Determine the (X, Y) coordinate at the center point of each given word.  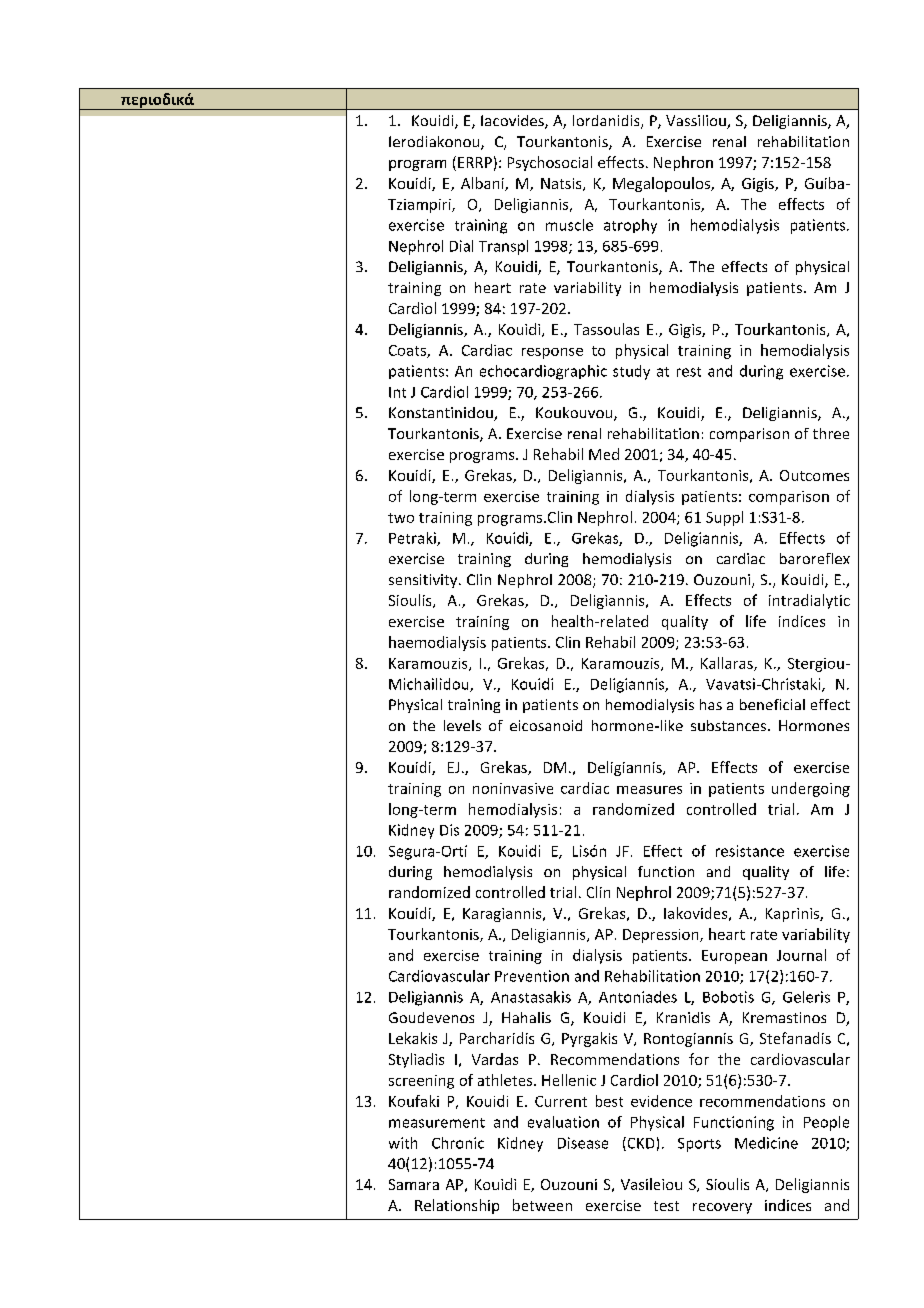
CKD (639, 1144)
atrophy (630, 226)
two (401, 518)
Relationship (457, 1206)
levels (462, 725)
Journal (801, 955)
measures (649, 790)
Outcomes (814, 475)
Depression (662, 936)
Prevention (532, 976)
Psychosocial (550, 163)
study (631, 372)
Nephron (683, 163)
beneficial (772, 704)
